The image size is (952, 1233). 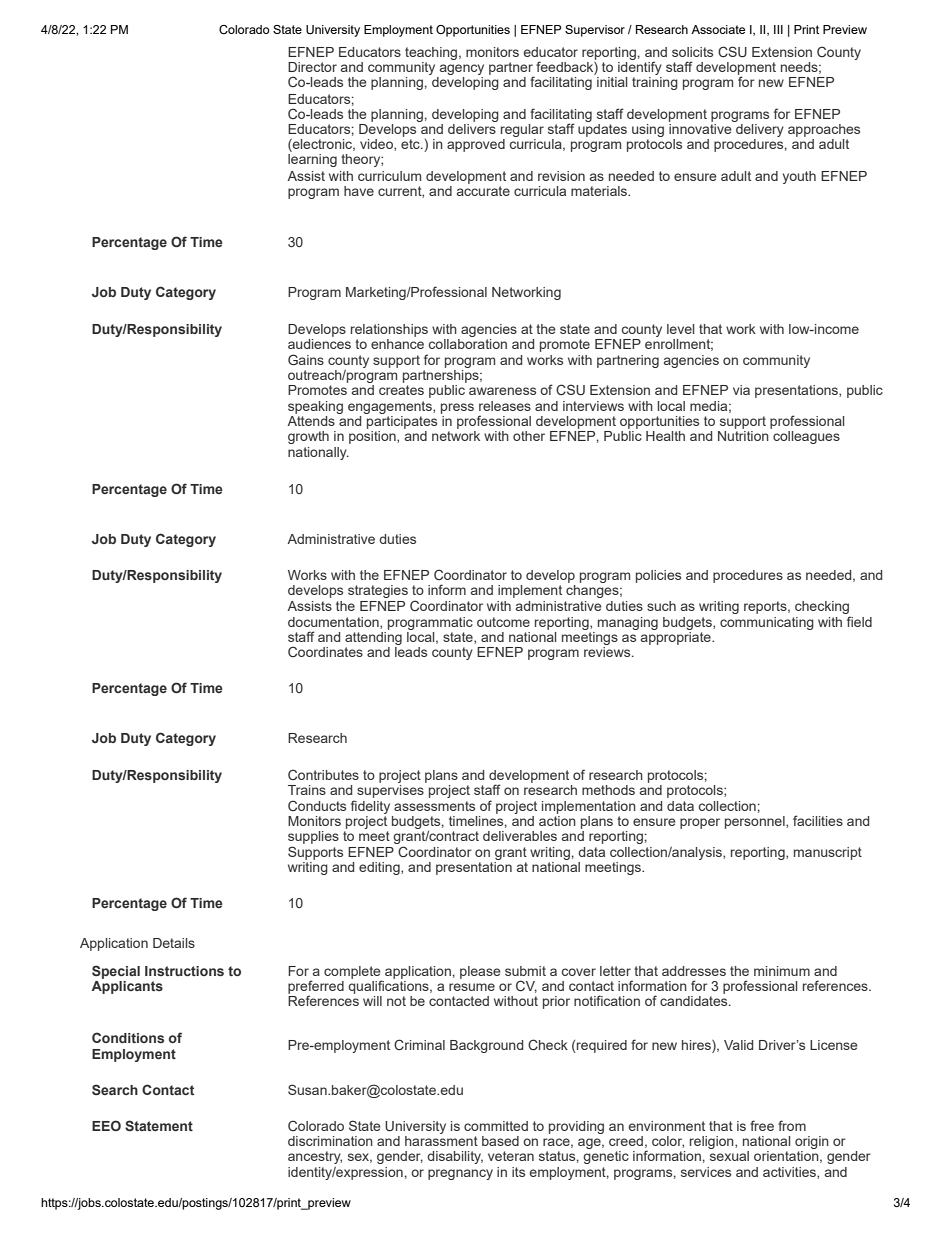 What do you see at coordinates (462, 69) in the screenshot?
I see `agency` at bounding box center [462, 69].
